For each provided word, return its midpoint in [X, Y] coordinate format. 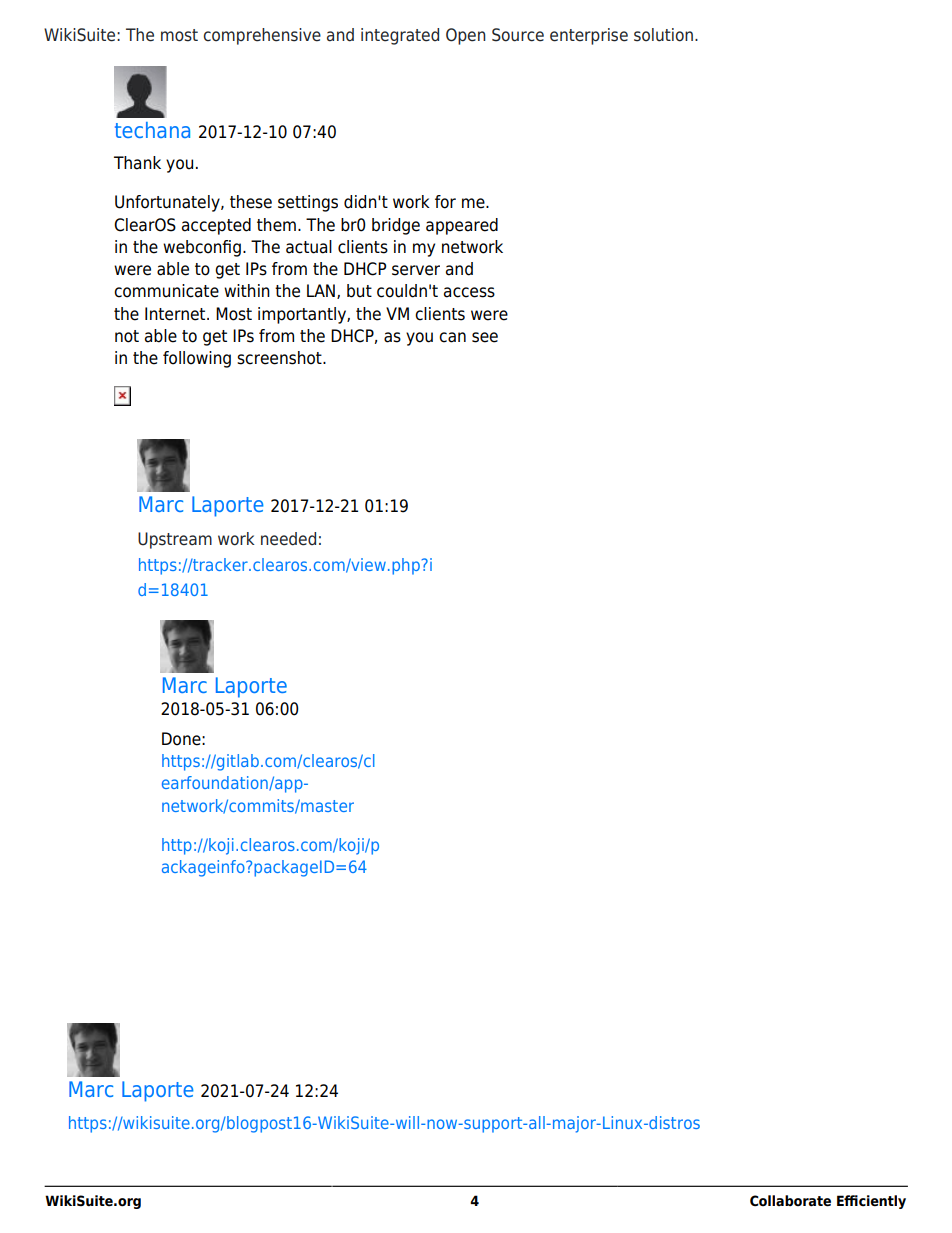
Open [466, 36]
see [485, 337]
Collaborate [790, 1201]
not [127, 336]
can [452, 337]
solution [665, 35]
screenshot [280, 358]
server [416, 270]
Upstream [175, 540]
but [359, 291]
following [197, 359]
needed [288, 539]
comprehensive [262, 36]
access [469, 292]
